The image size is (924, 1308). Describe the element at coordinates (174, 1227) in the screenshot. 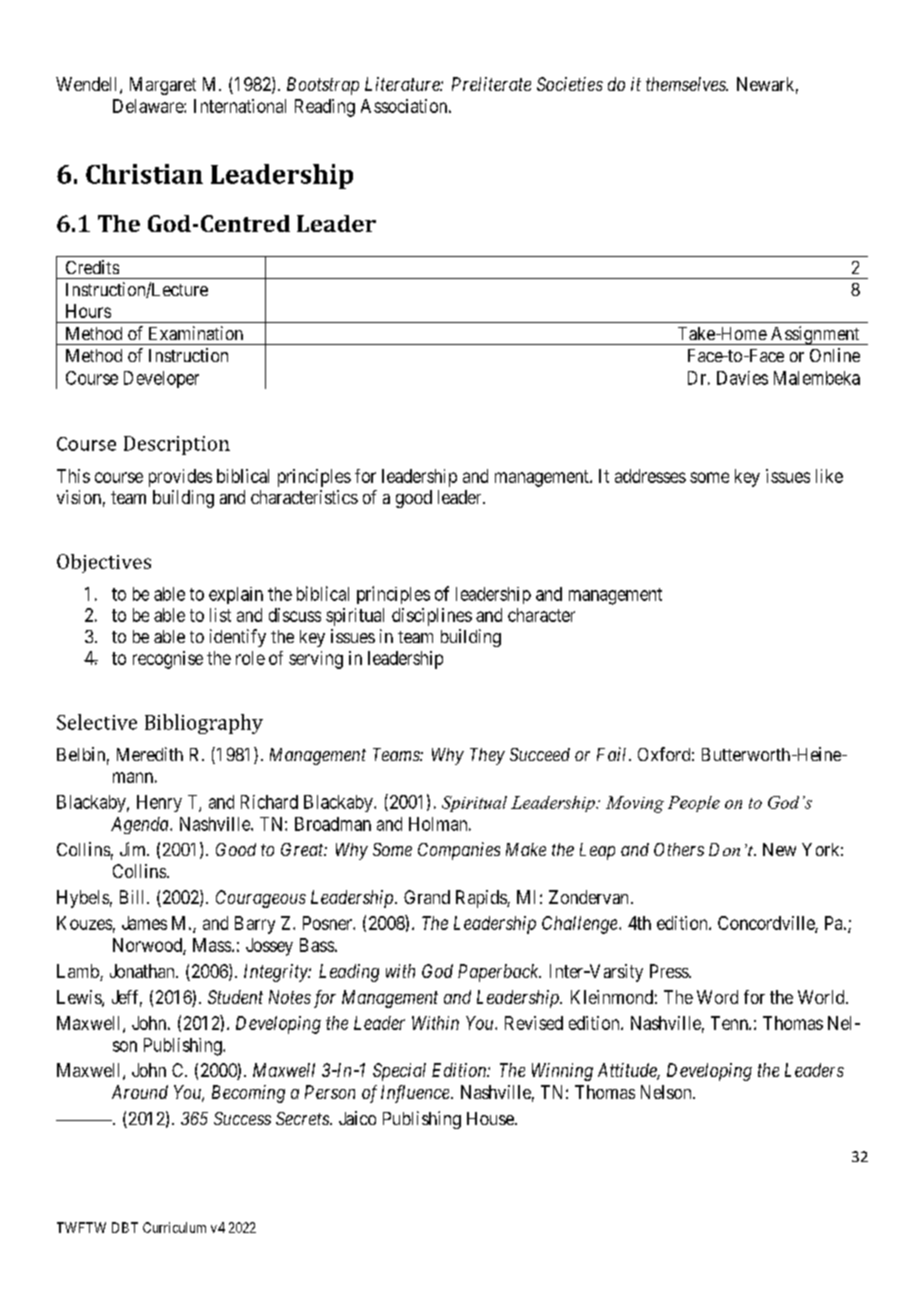

I see `Curriculum` at that location.
